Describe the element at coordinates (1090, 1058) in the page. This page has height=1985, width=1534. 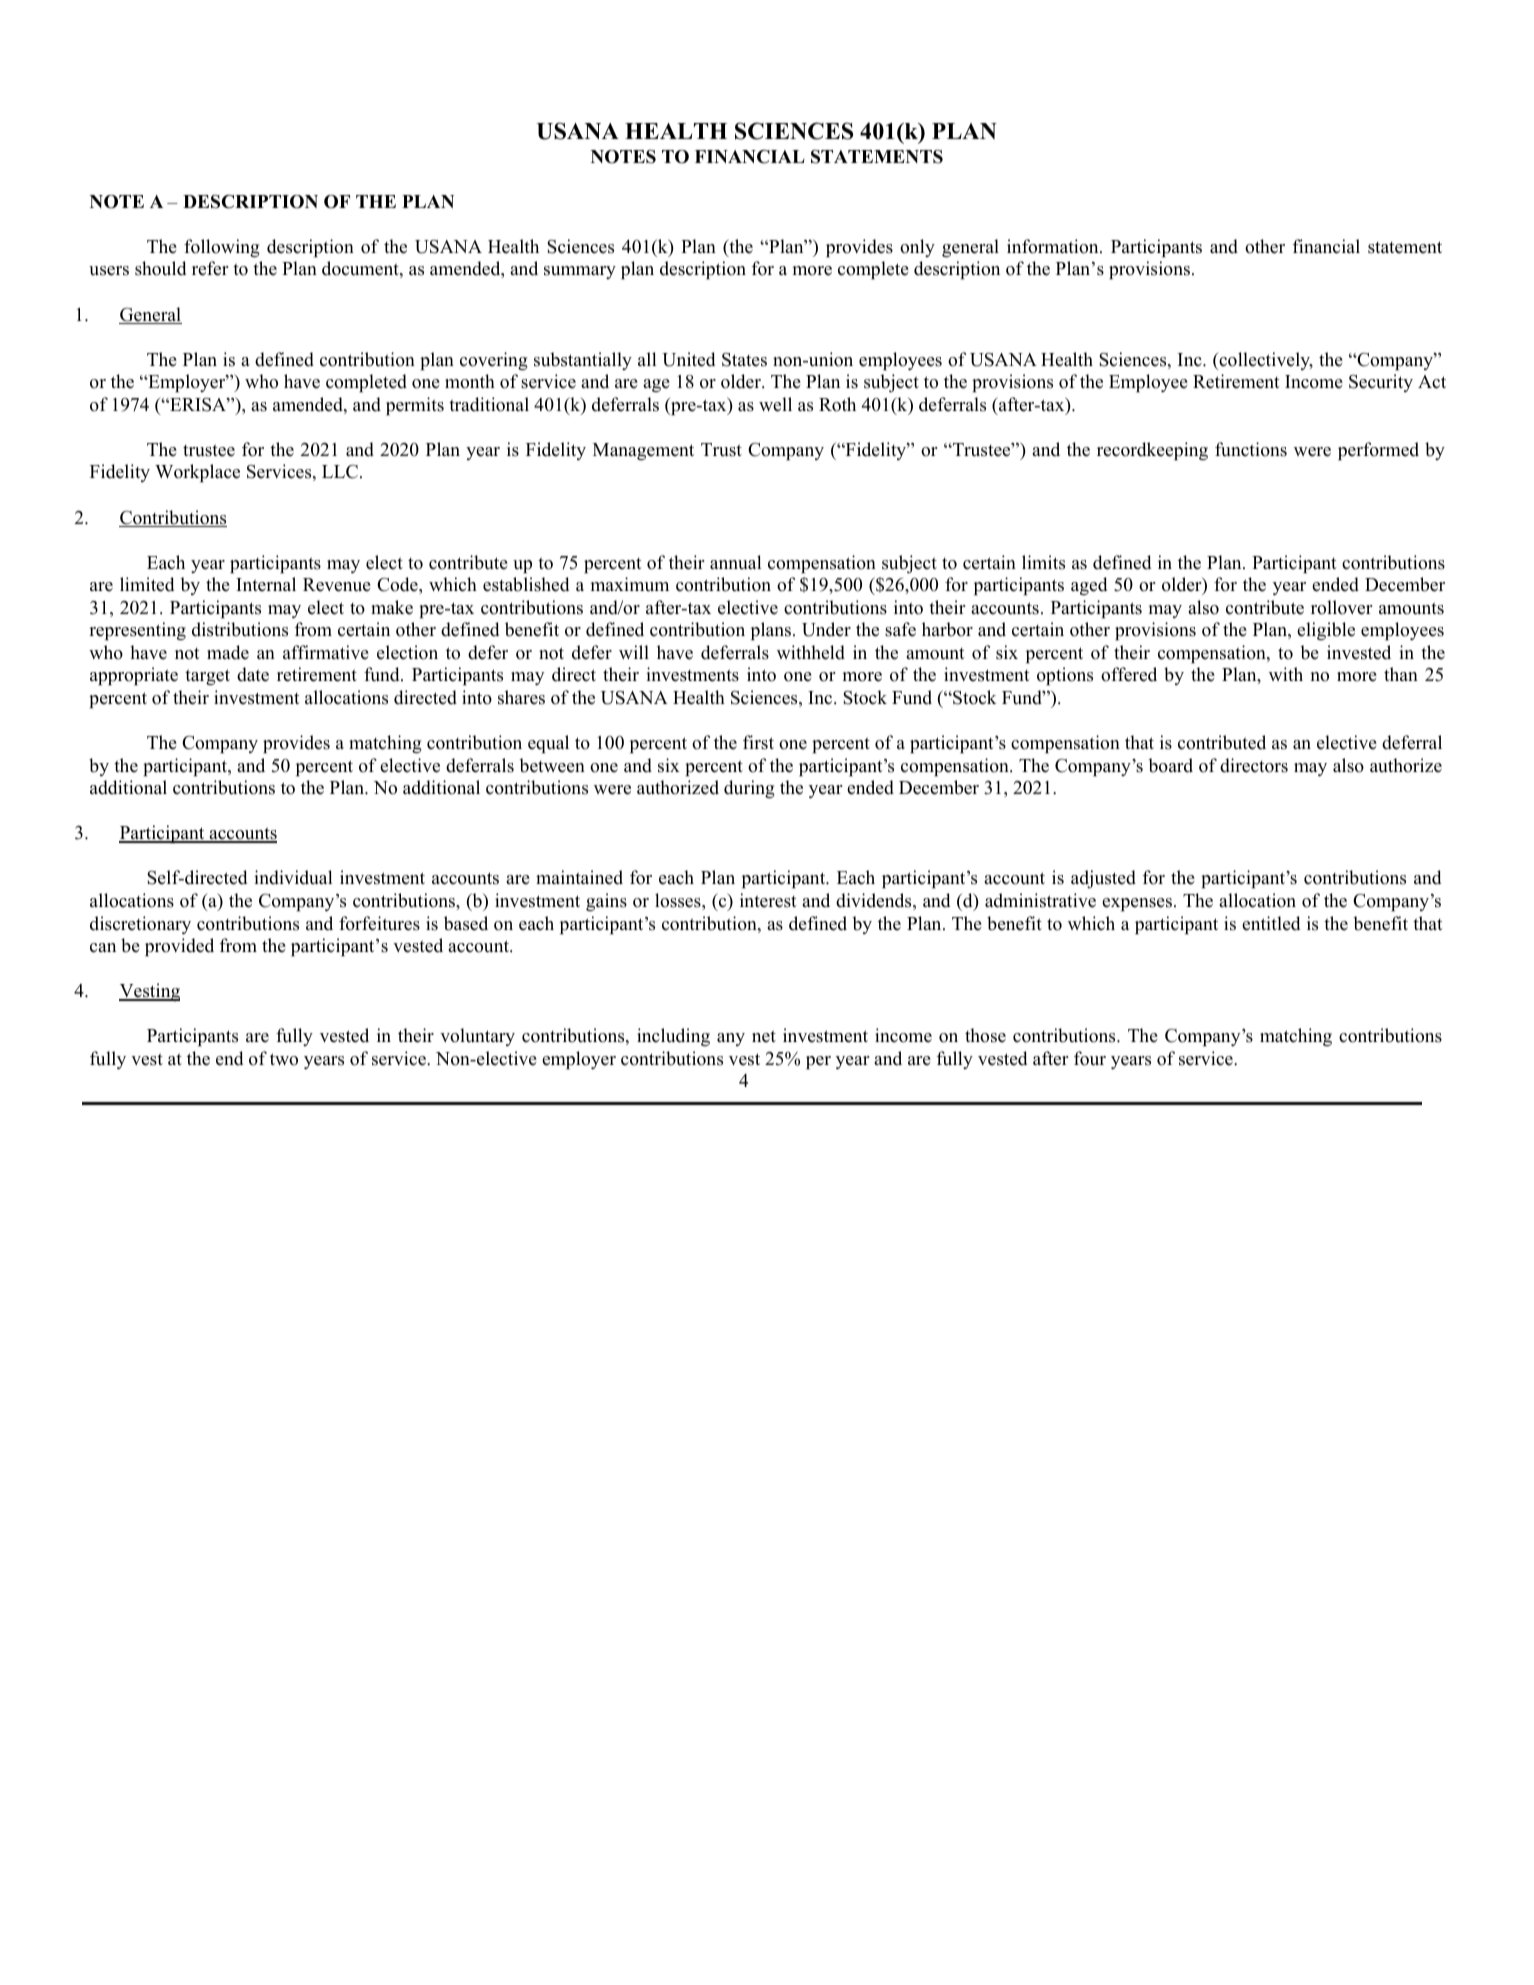
I see `four` at that location.
